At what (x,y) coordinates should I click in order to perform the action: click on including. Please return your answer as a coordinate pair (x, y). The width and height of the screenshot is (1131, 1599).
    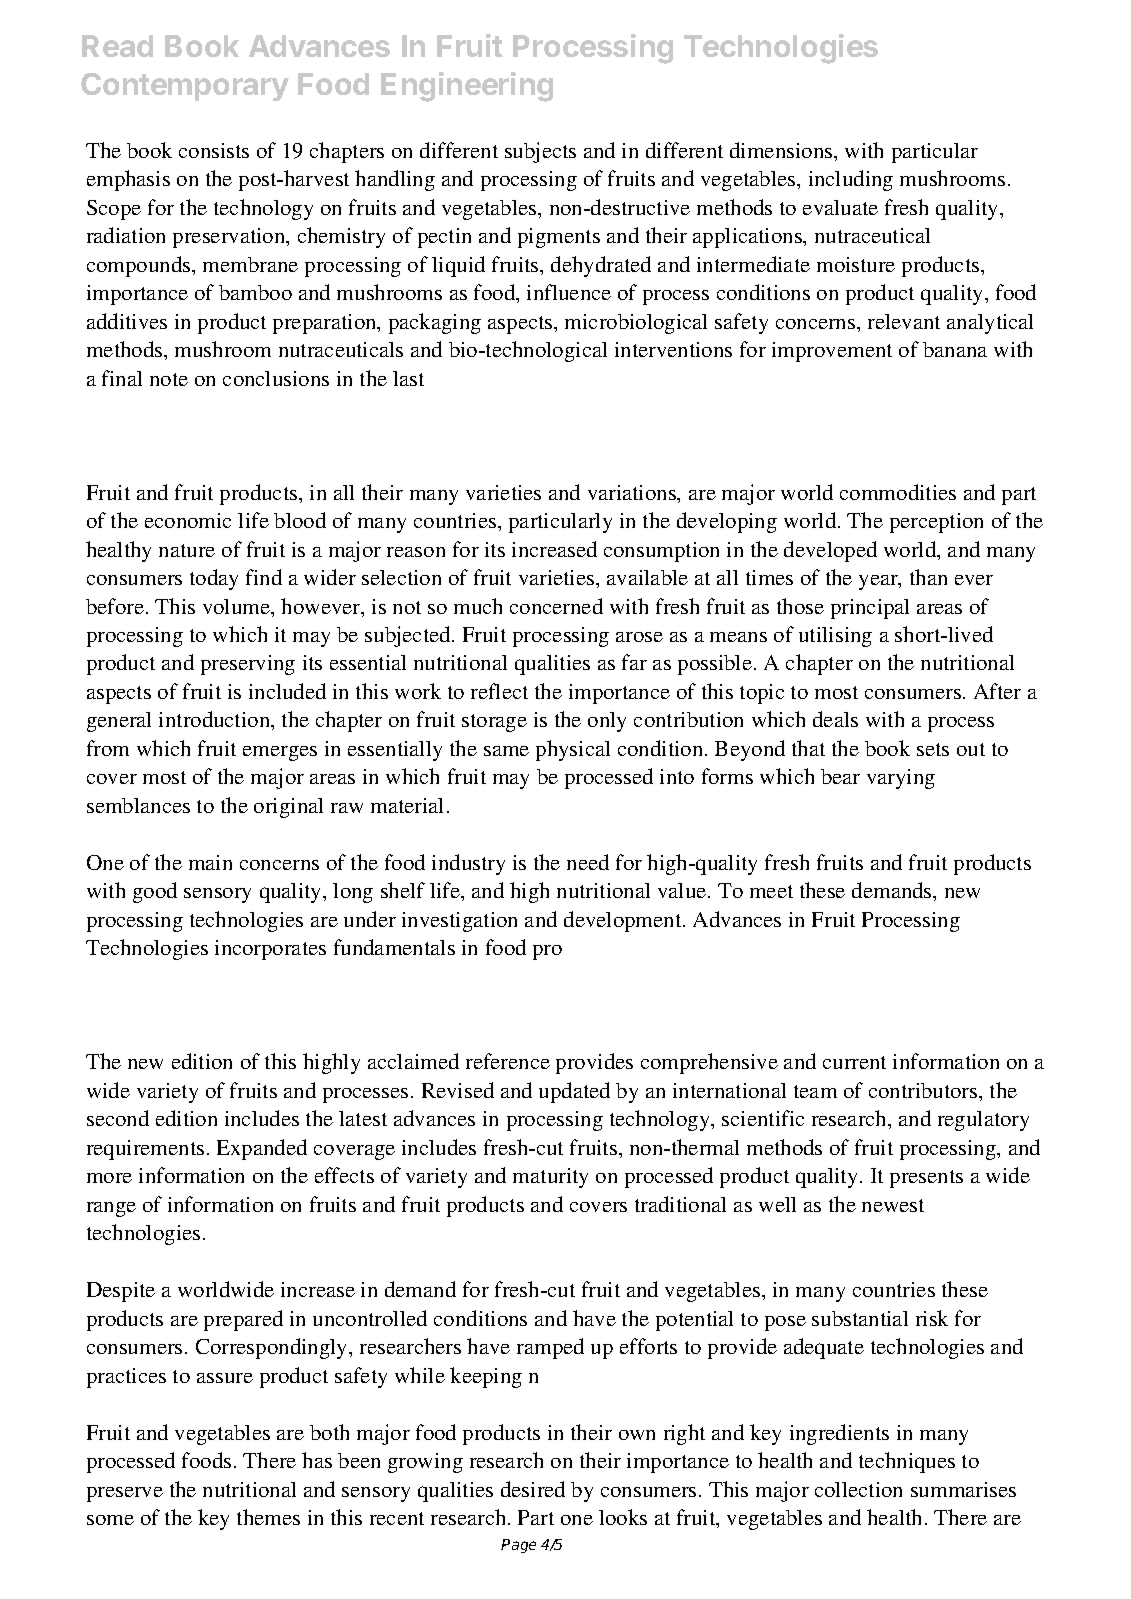
    Looking at the image, I should click on (851, 180).
